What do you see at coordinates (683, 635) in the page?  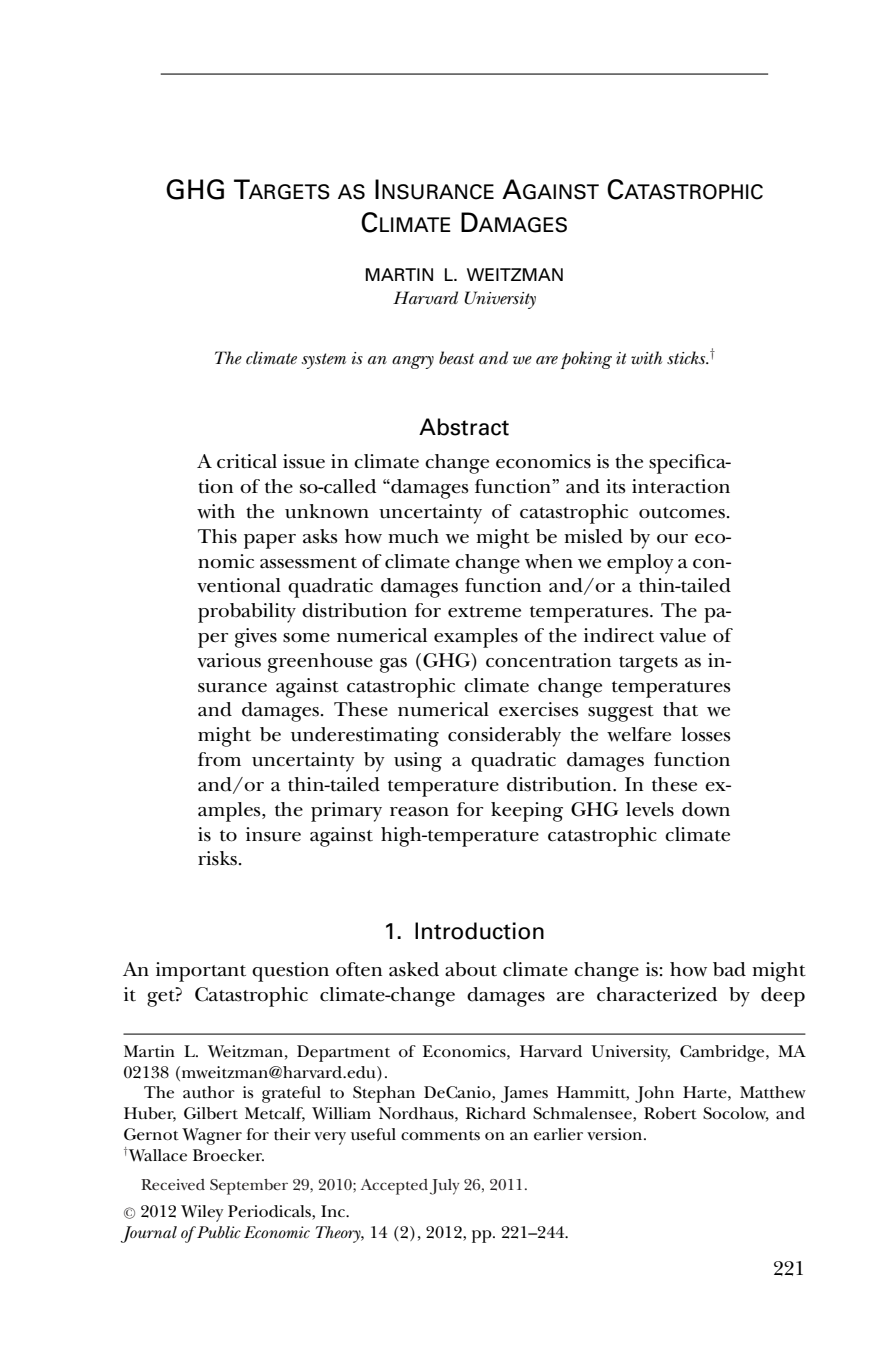 I see `value` at bounding box center [683, 635].
